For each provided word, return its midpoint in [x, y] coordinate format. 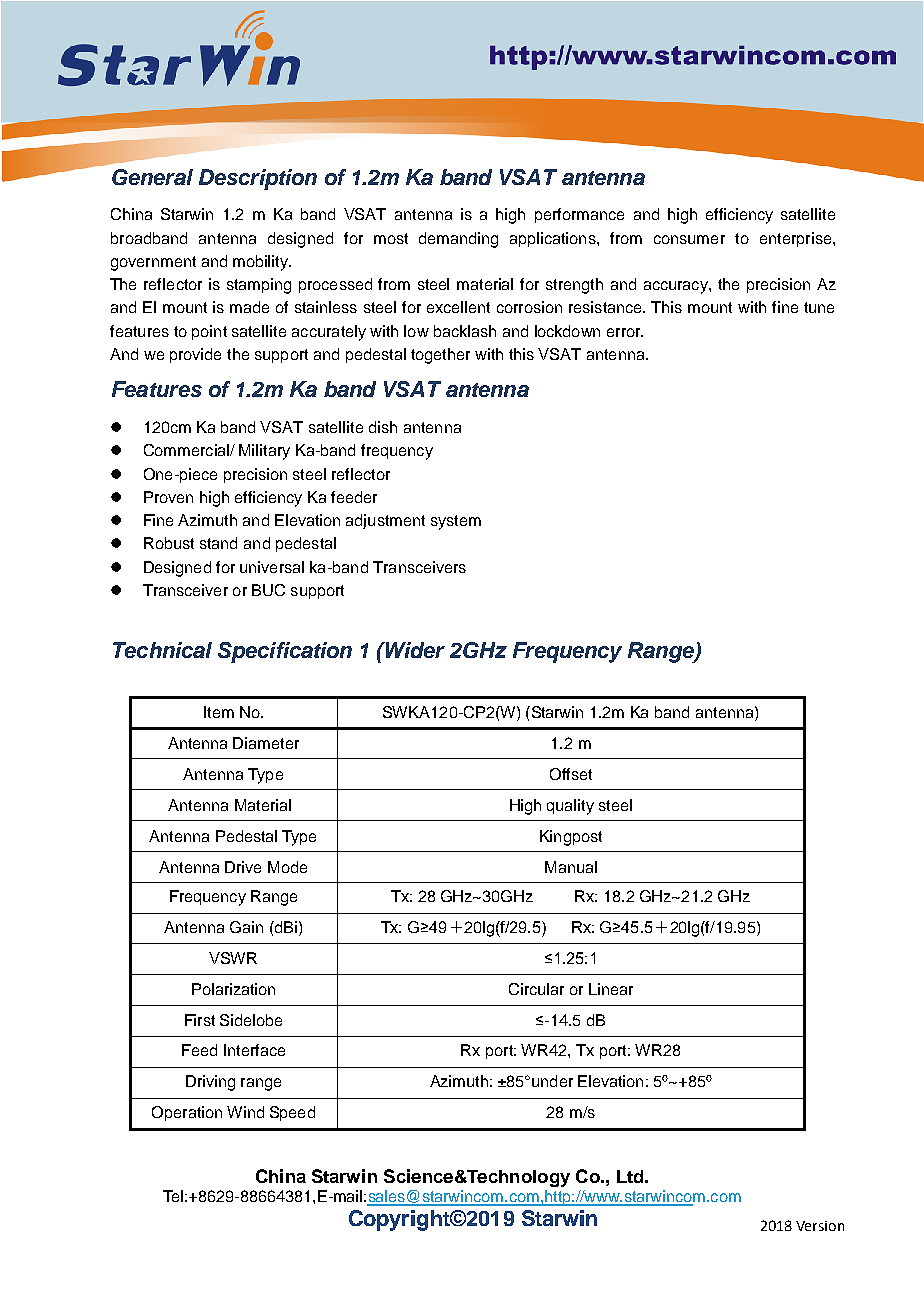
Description [258, 179]
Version [820, 1226]
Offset [571, 774]
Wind [245, 1112]
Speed [292, 1113]
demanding [458, 240]
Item [219, 712]
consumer [689, 239]
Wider [414, 650]
